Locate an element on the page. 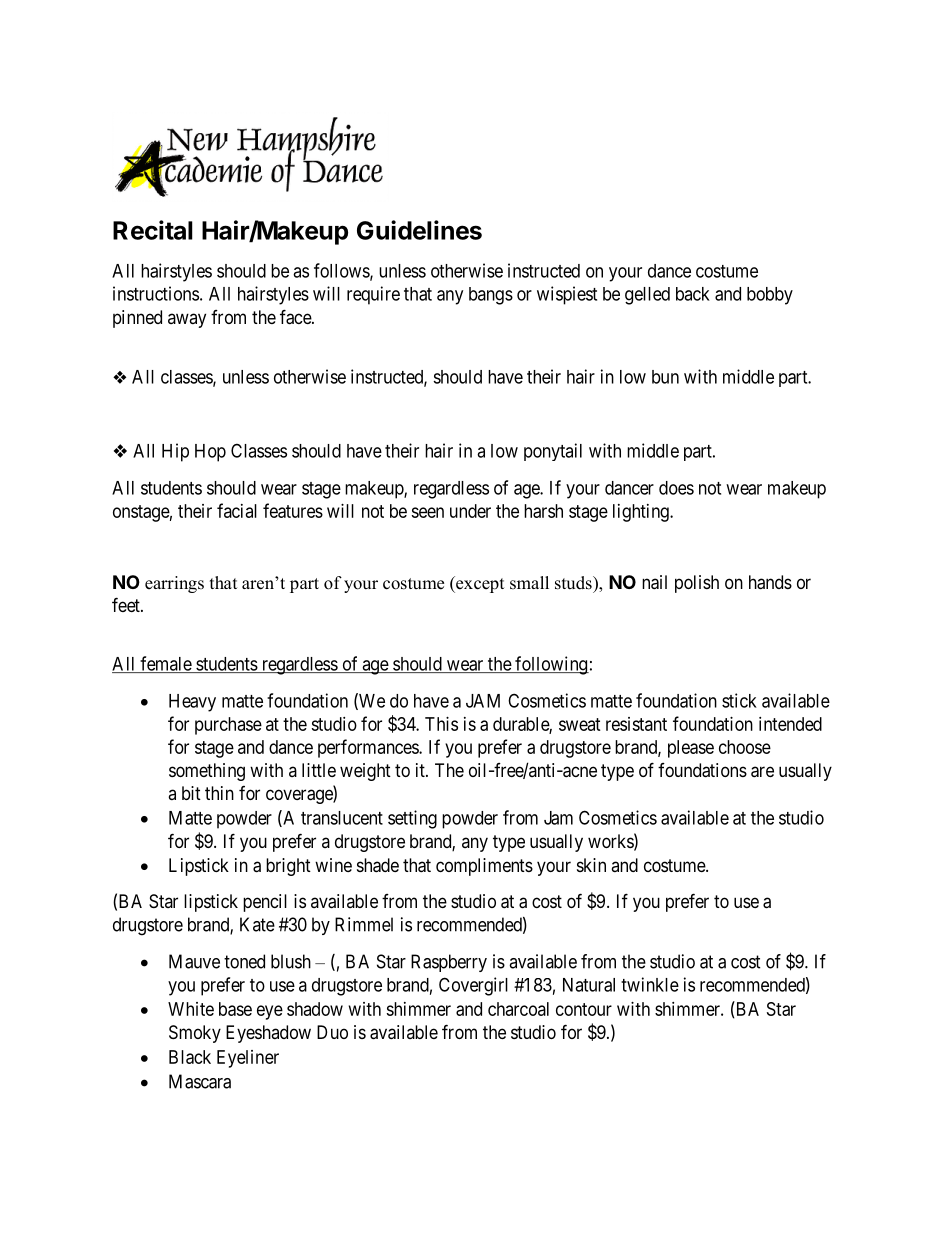  back is located at coordinates (693, 294).
